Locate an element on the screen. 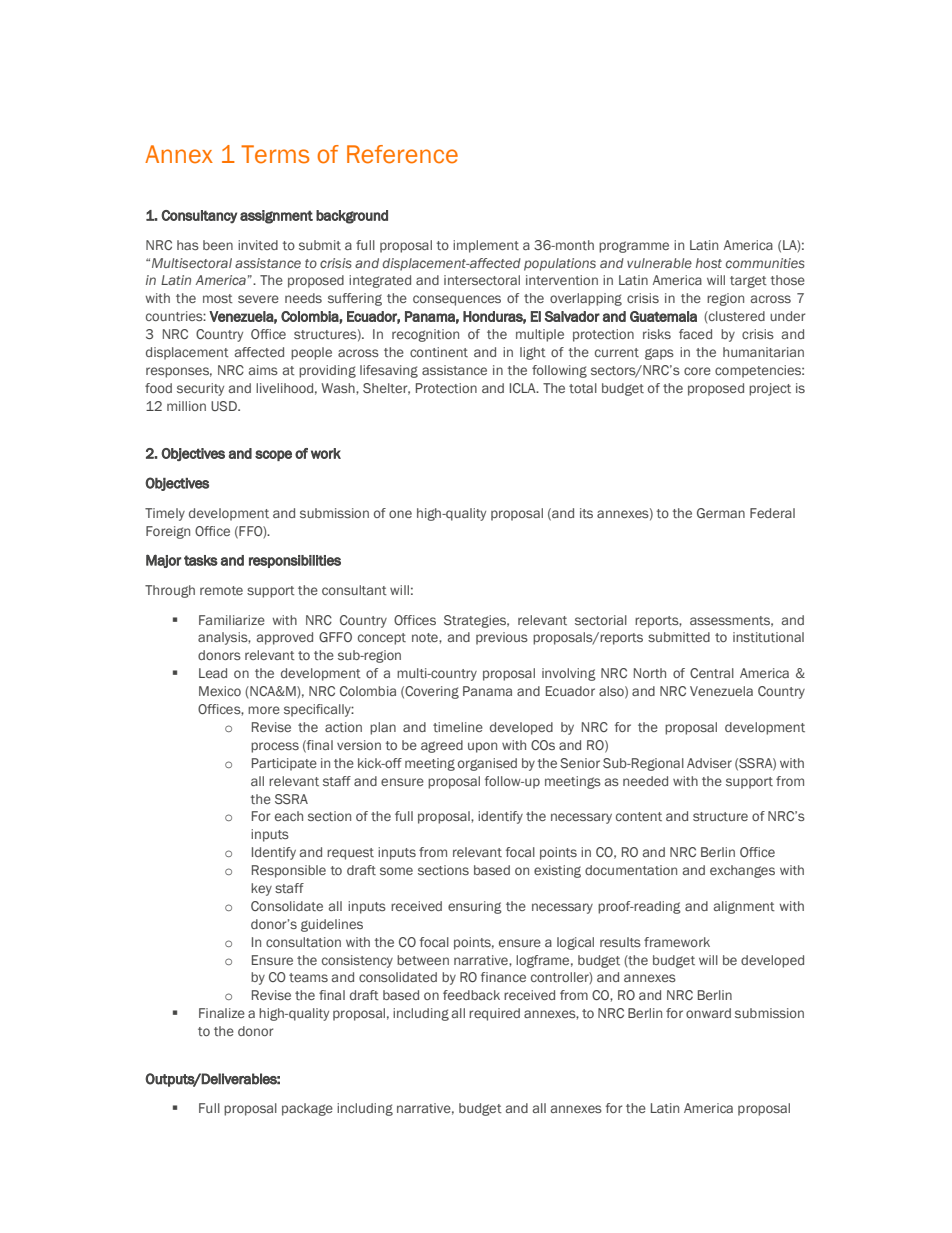 The image size is (952, 1233). German is located at coordinates (721, 513).
